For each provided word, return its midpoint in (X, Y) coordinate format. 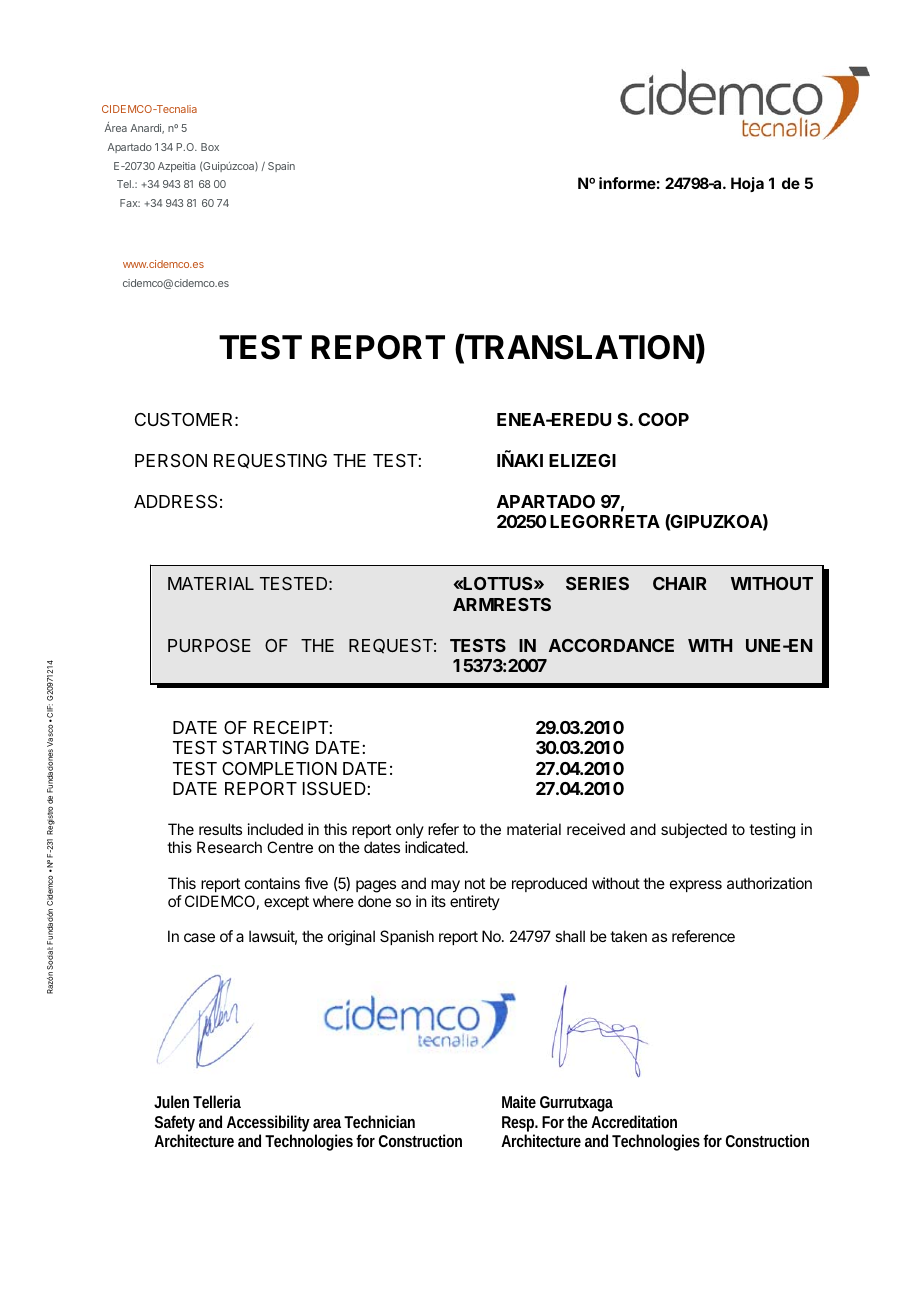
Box (210, 147)
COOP (663, 419)
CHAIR (680, 583)
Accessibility (268, 1125)
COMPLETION (279, 768)
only (410, 830)
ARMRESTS (502, 604)
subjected (694, 830)
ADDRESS (175, 502)
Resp (519, 1125)
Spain (281, 167)
